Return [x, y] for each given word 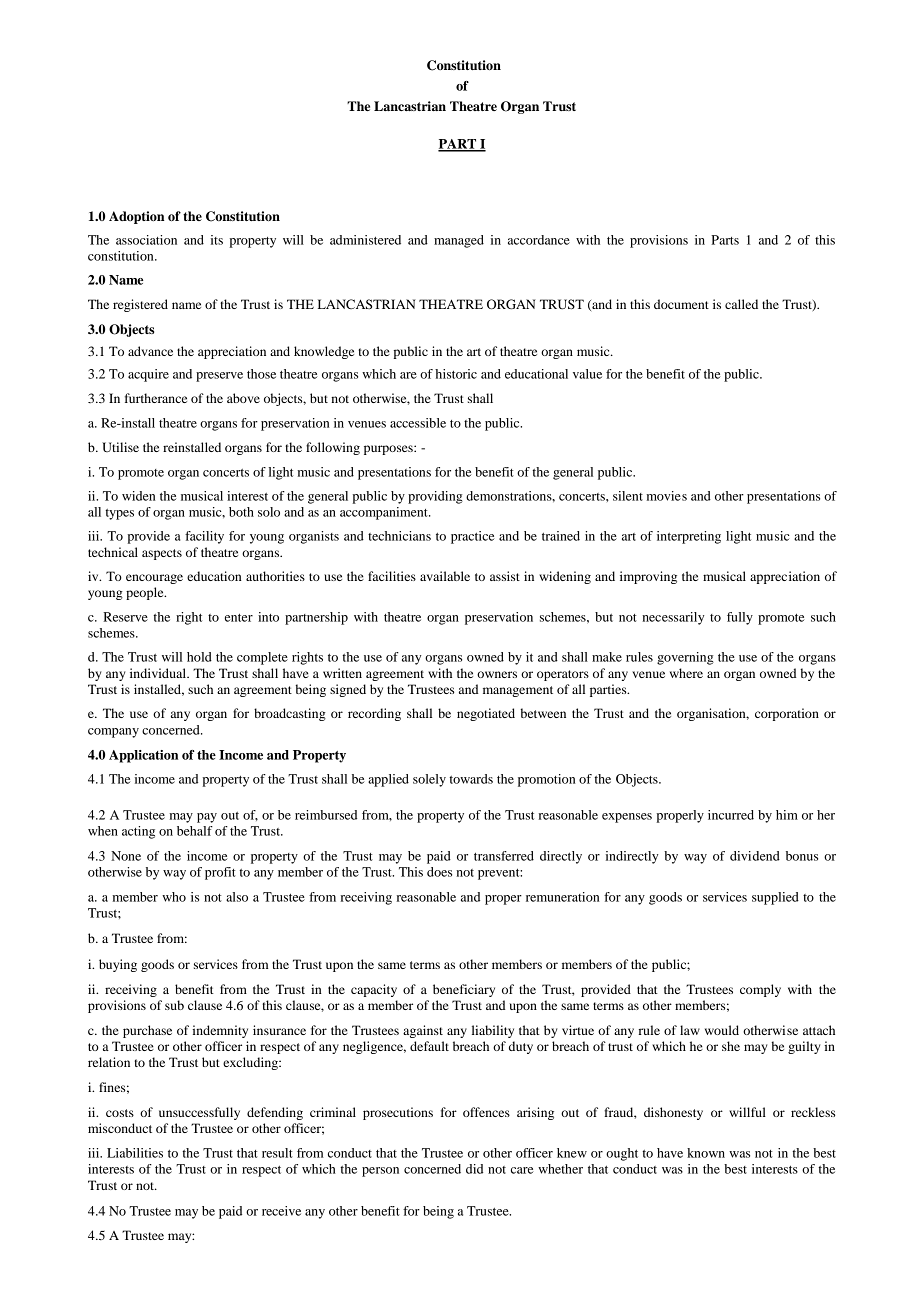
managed [459, 241]
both [241, 512]
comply [760, 990]
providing [435, 497]
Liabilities [135, 1153]
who [174, 897]
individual [159, 673]
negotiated [486, 714]
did [474, 1169]
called [741, 304]
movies [666, 496]
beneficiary [464, 990]
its [217, 240]
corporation [787, 714]
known [706, 1153]
